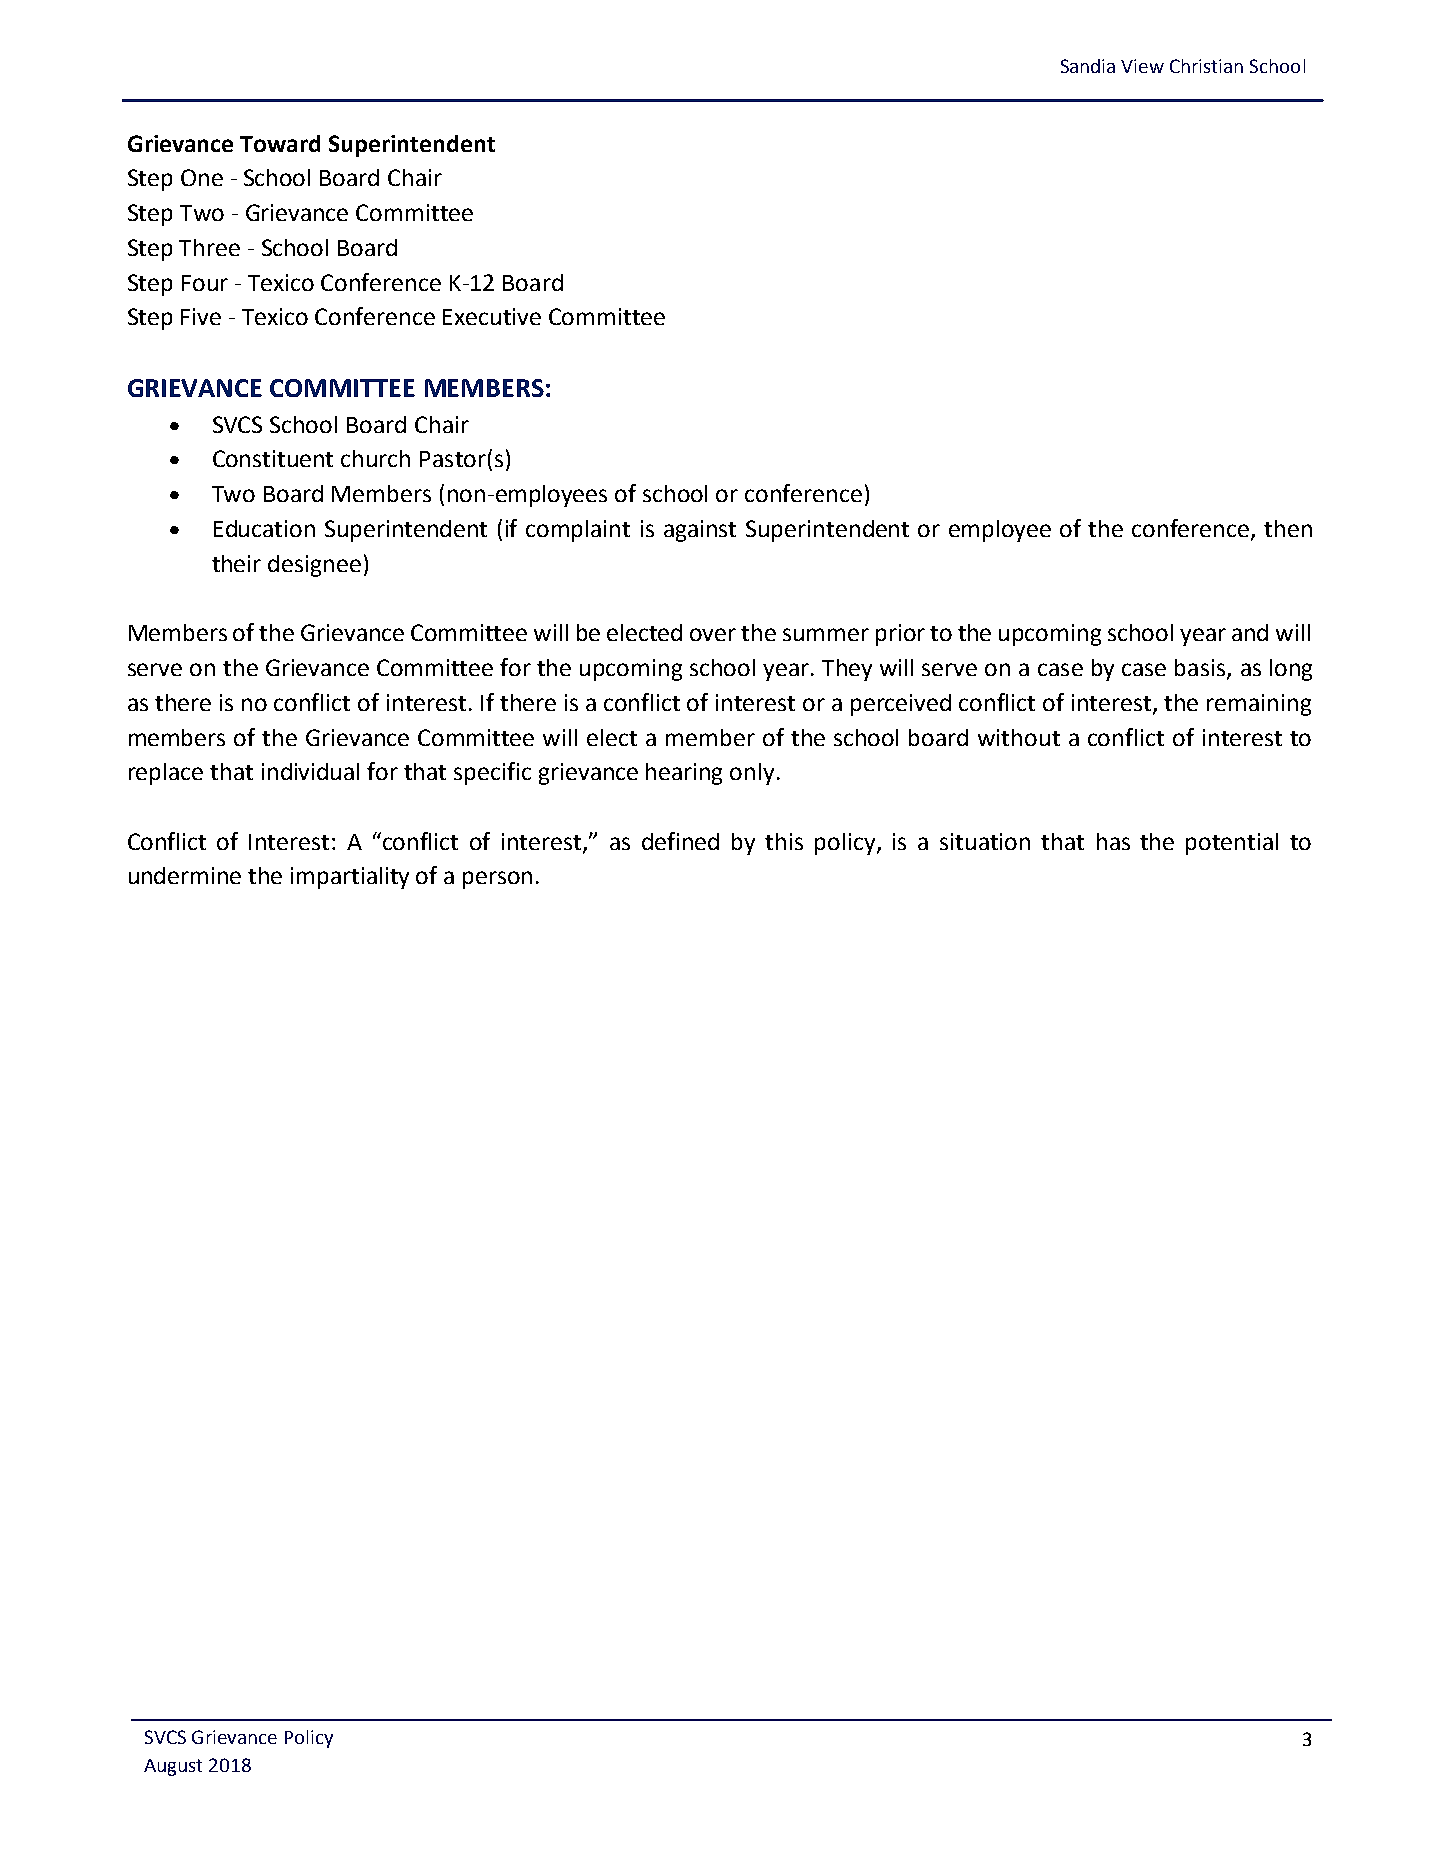 This page has width=1440, height=1863. Describe the element at coordinates (1142, 66) in the page. I see `View` at that location.
